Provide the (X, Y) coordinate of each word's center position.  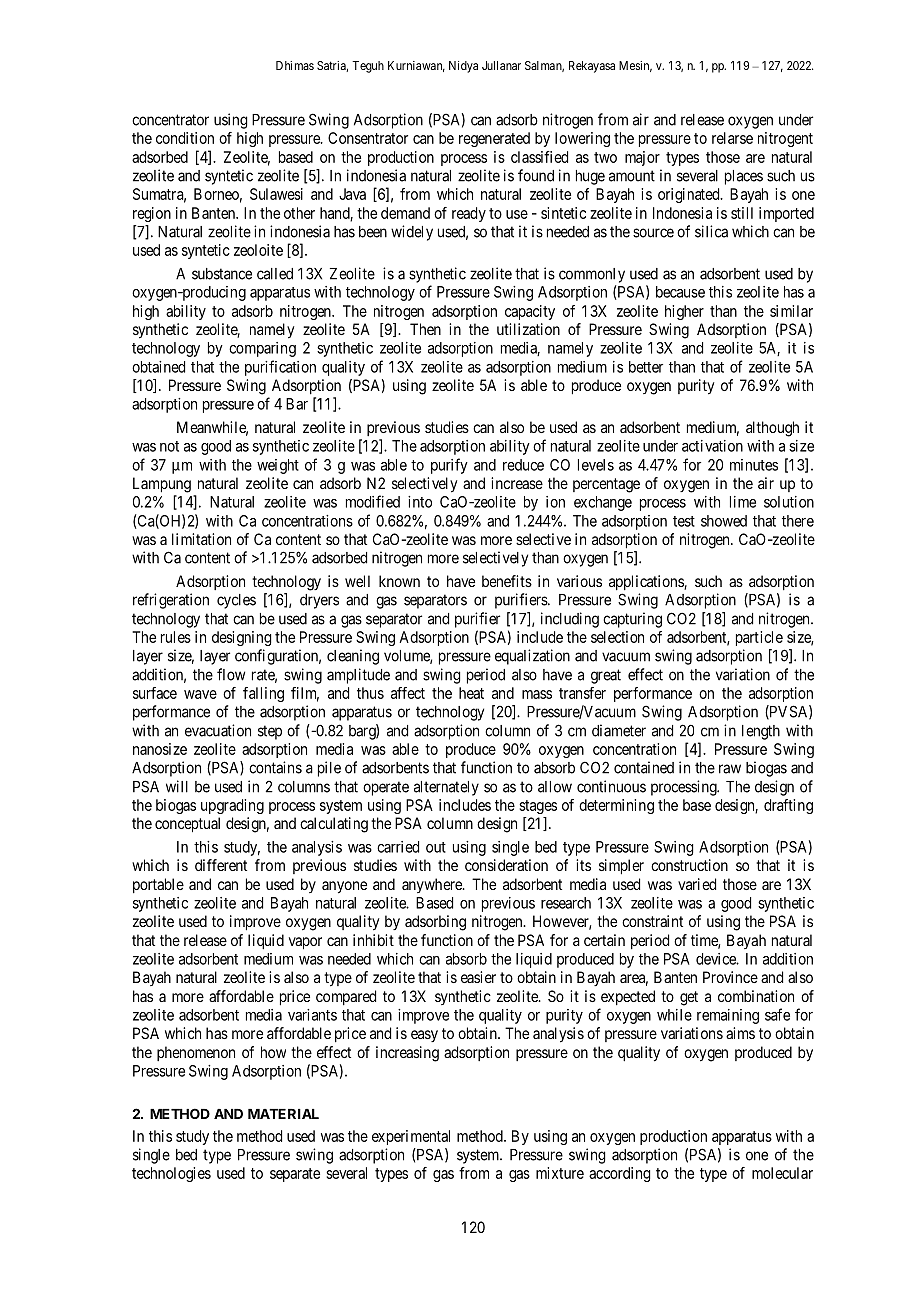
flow (231, 674)
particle (759, 638)
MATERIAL (283, 1114)
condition (185, 138)
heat (471, 693)
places (744, 177)
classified (539, 157)
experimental (411, 1137)
